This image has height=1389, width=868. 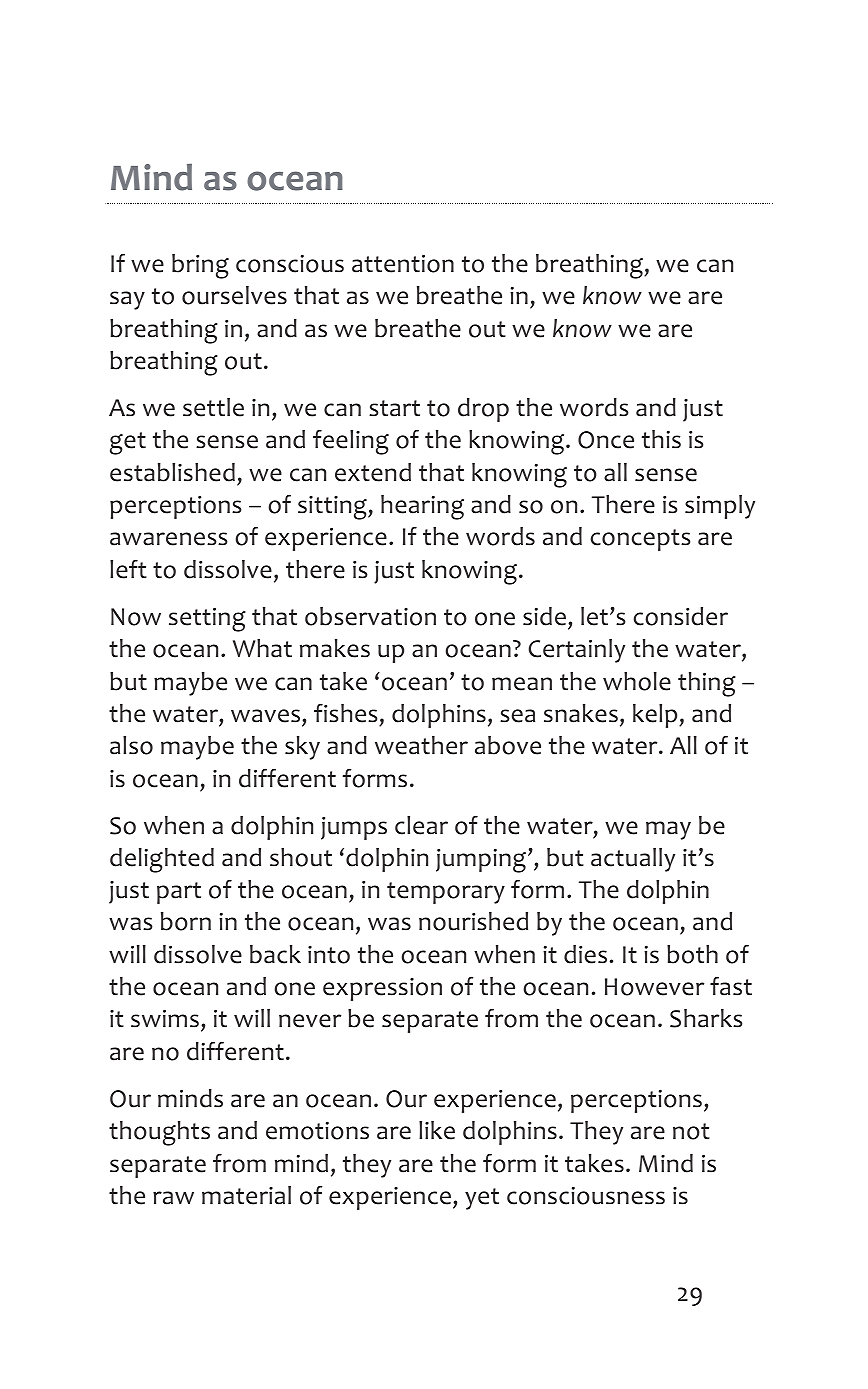 I want to click on like, so click(x=437, y=1130).
